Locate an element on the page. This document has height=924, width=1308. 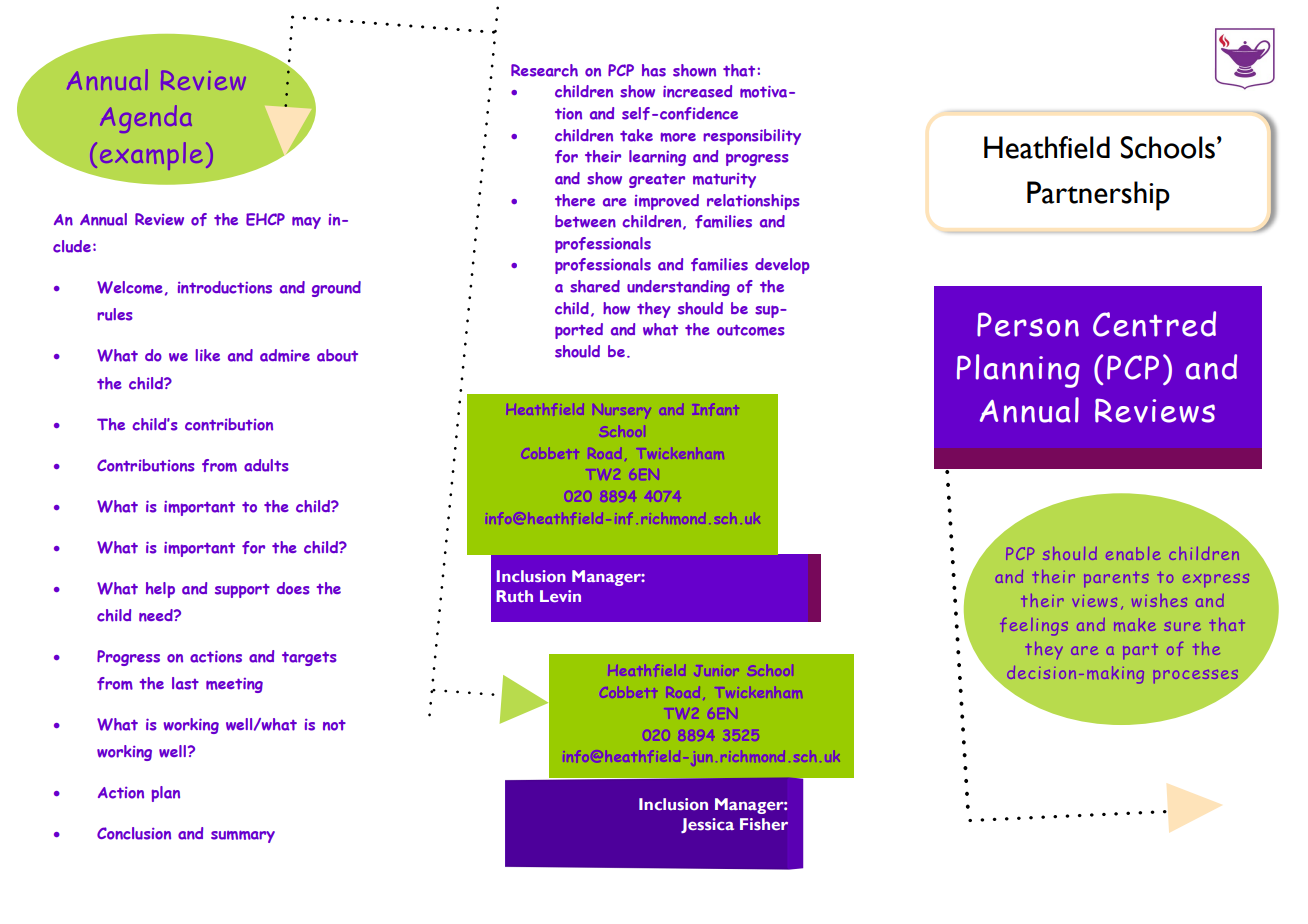
Agenda is located at coordinates (146, 119).
